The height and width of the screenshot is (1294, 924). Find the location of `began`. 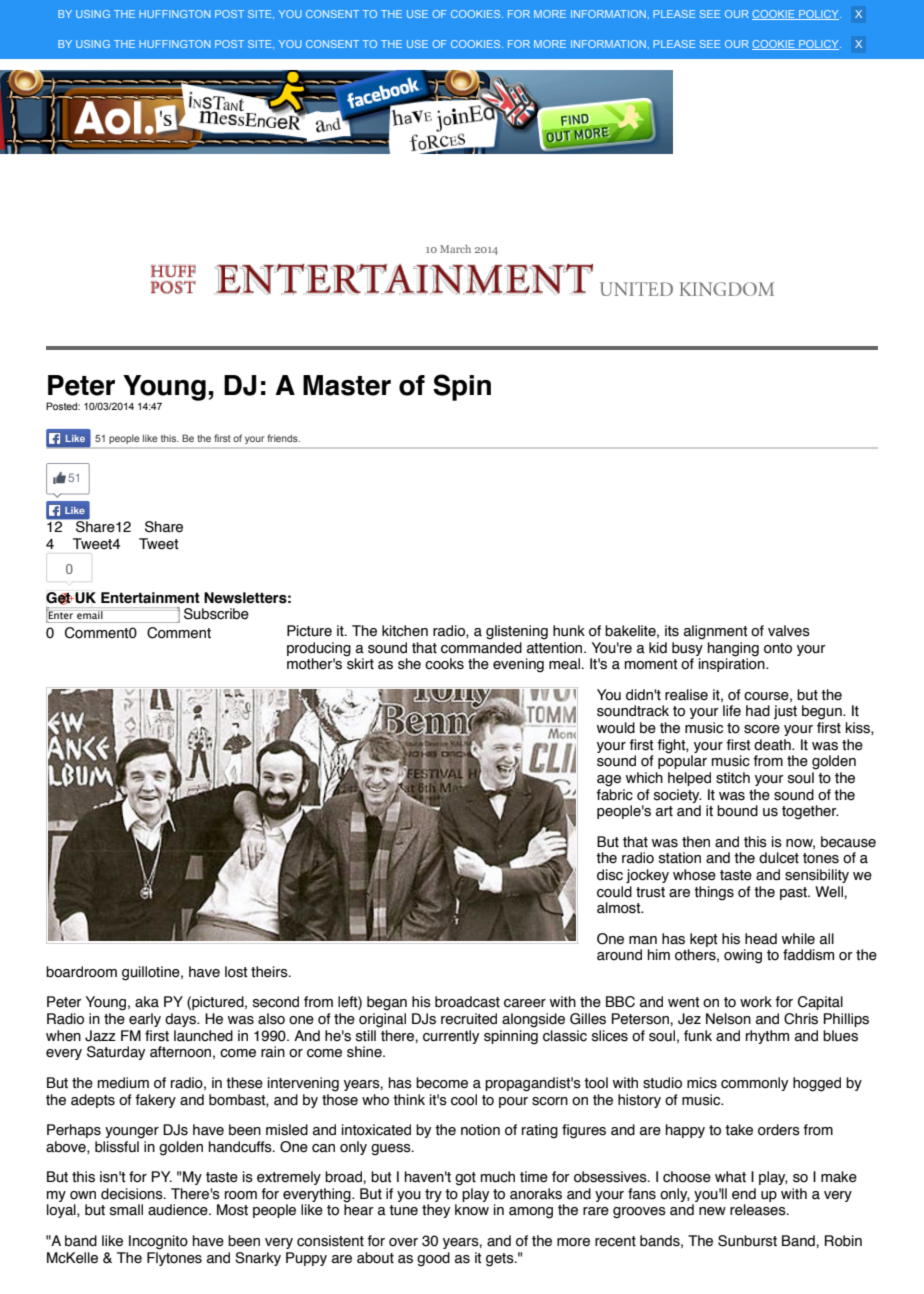

began is located at coordinates (387, 1003).
